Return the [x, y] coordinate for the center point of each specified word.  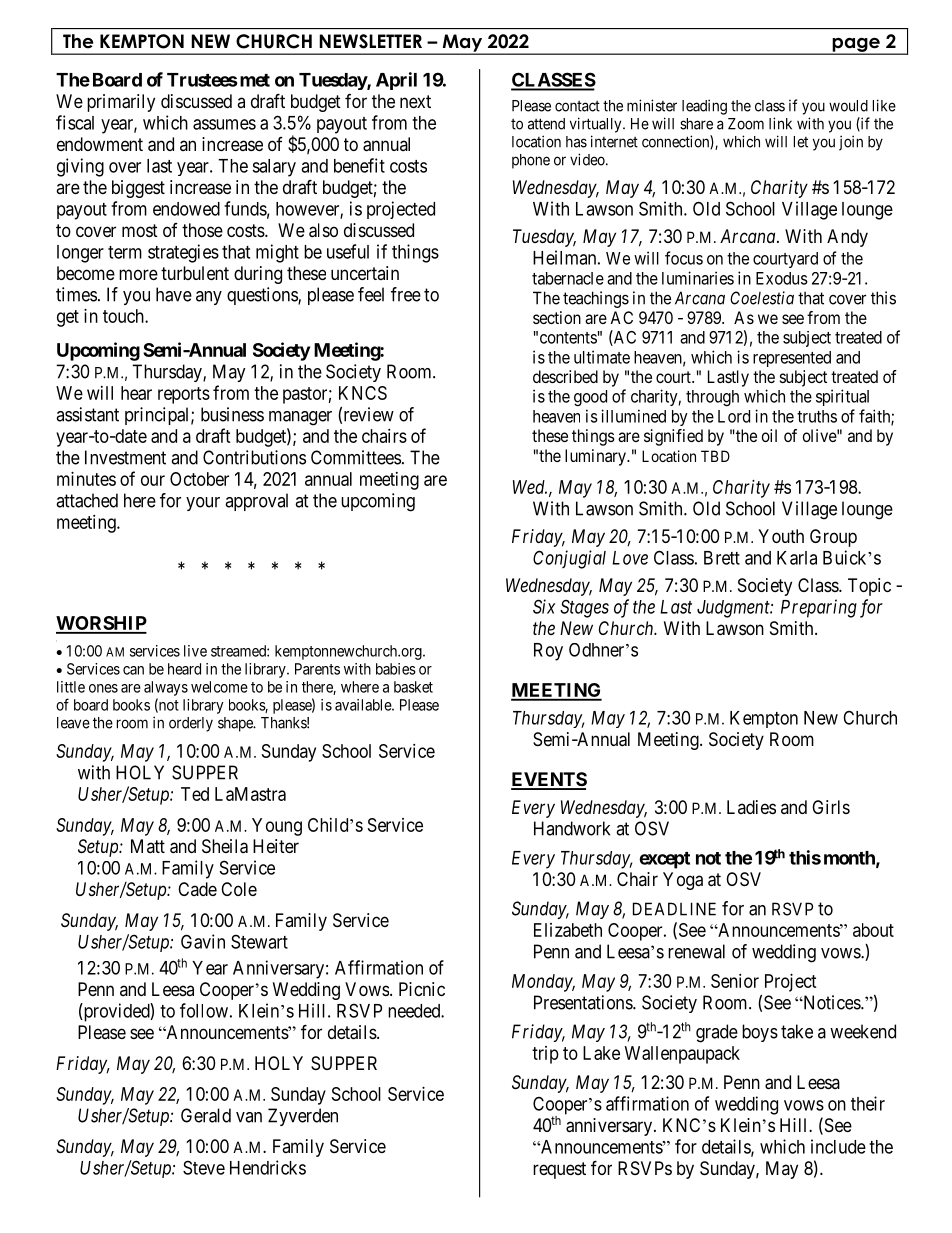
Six [544, 606]
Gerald [206, 1115]
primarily [121, 103]
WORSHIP [101, 624]
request [559, 1170]
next [415, 101]
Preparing [819, 608]
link [780, 123]
